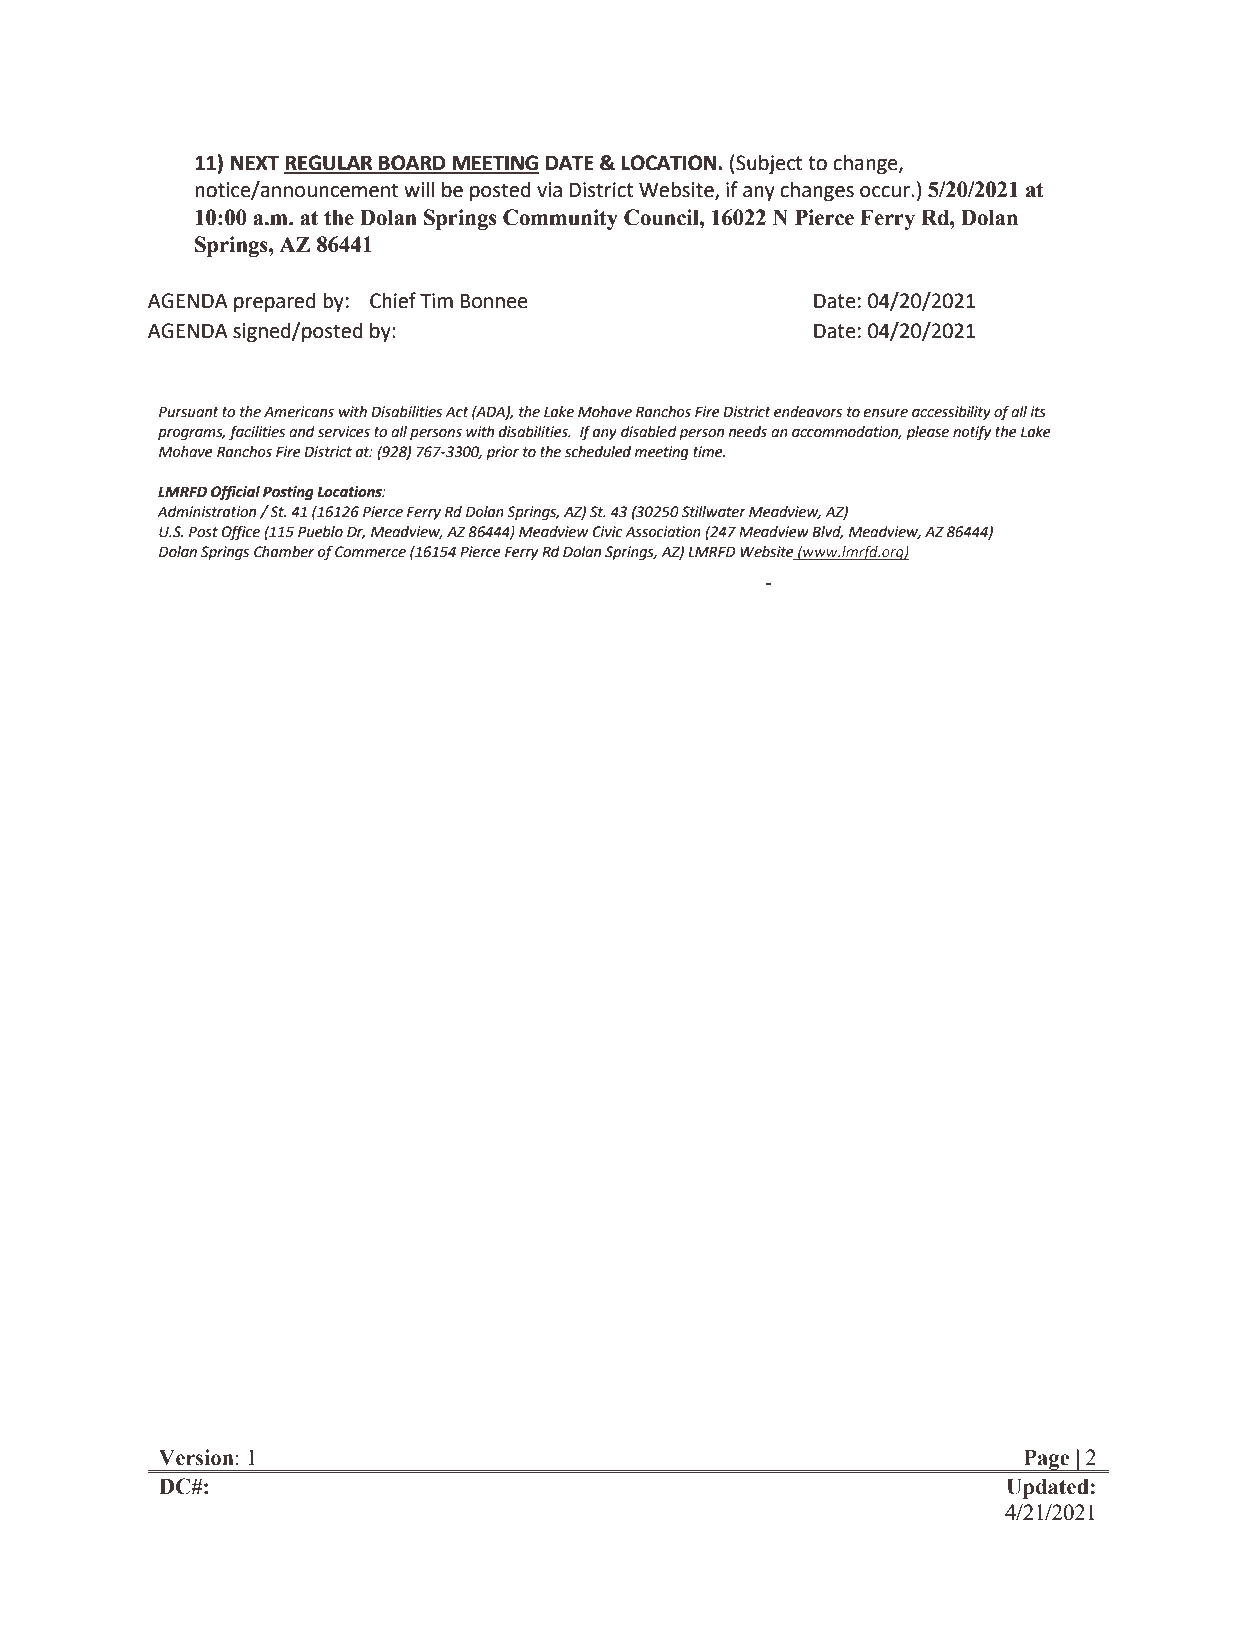 This screenshot has height=1625, width=1256. What do you see at coordinates (1047, 1461) in the screenshot?
I see `Page` at bounding box center [1047, 1461].
